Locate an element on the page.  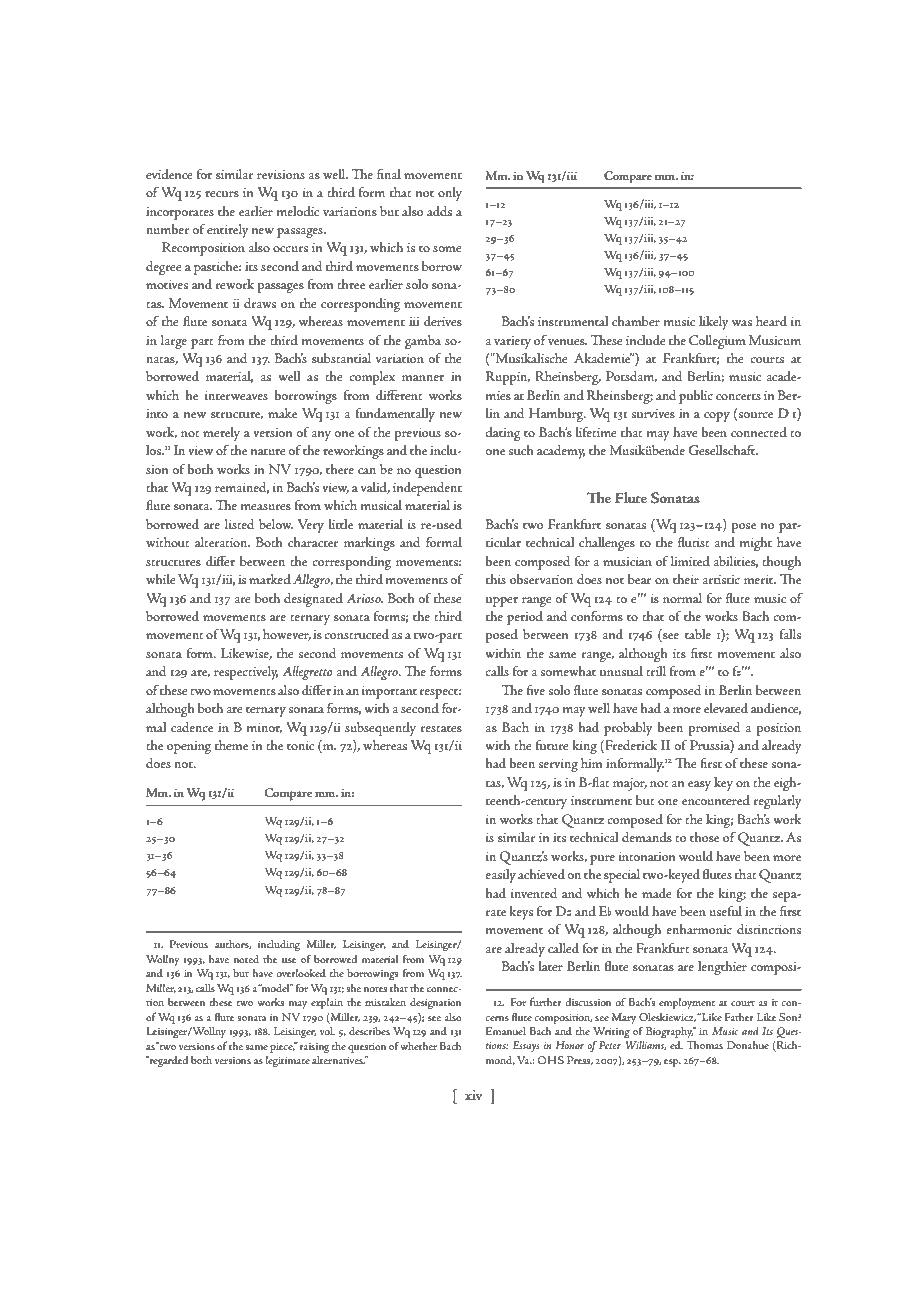
xiv is located at coordinates (473, 1095).
